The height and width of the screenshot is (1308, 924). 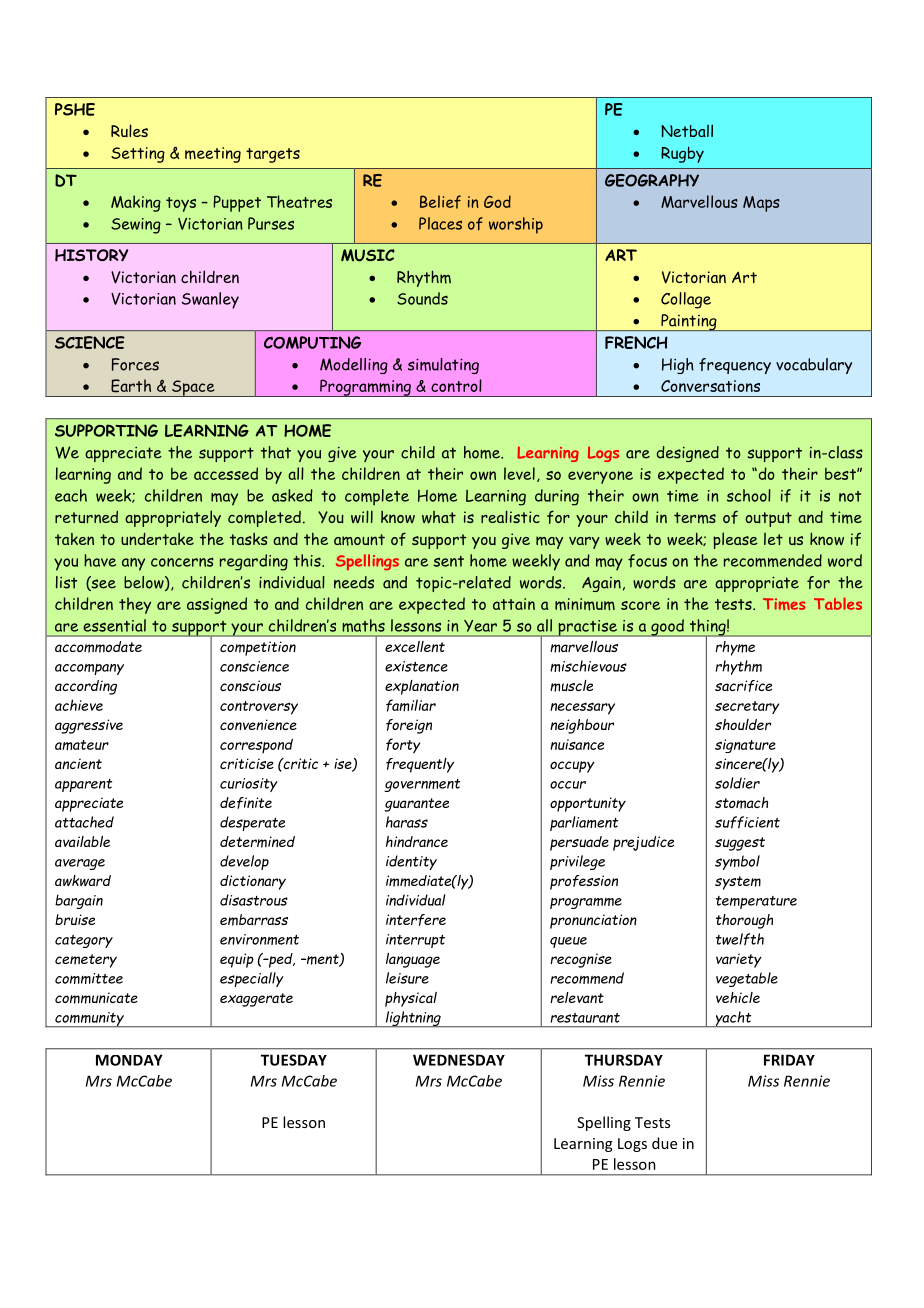 I want to click on MONDAY, so click(x=129, y=1060).
